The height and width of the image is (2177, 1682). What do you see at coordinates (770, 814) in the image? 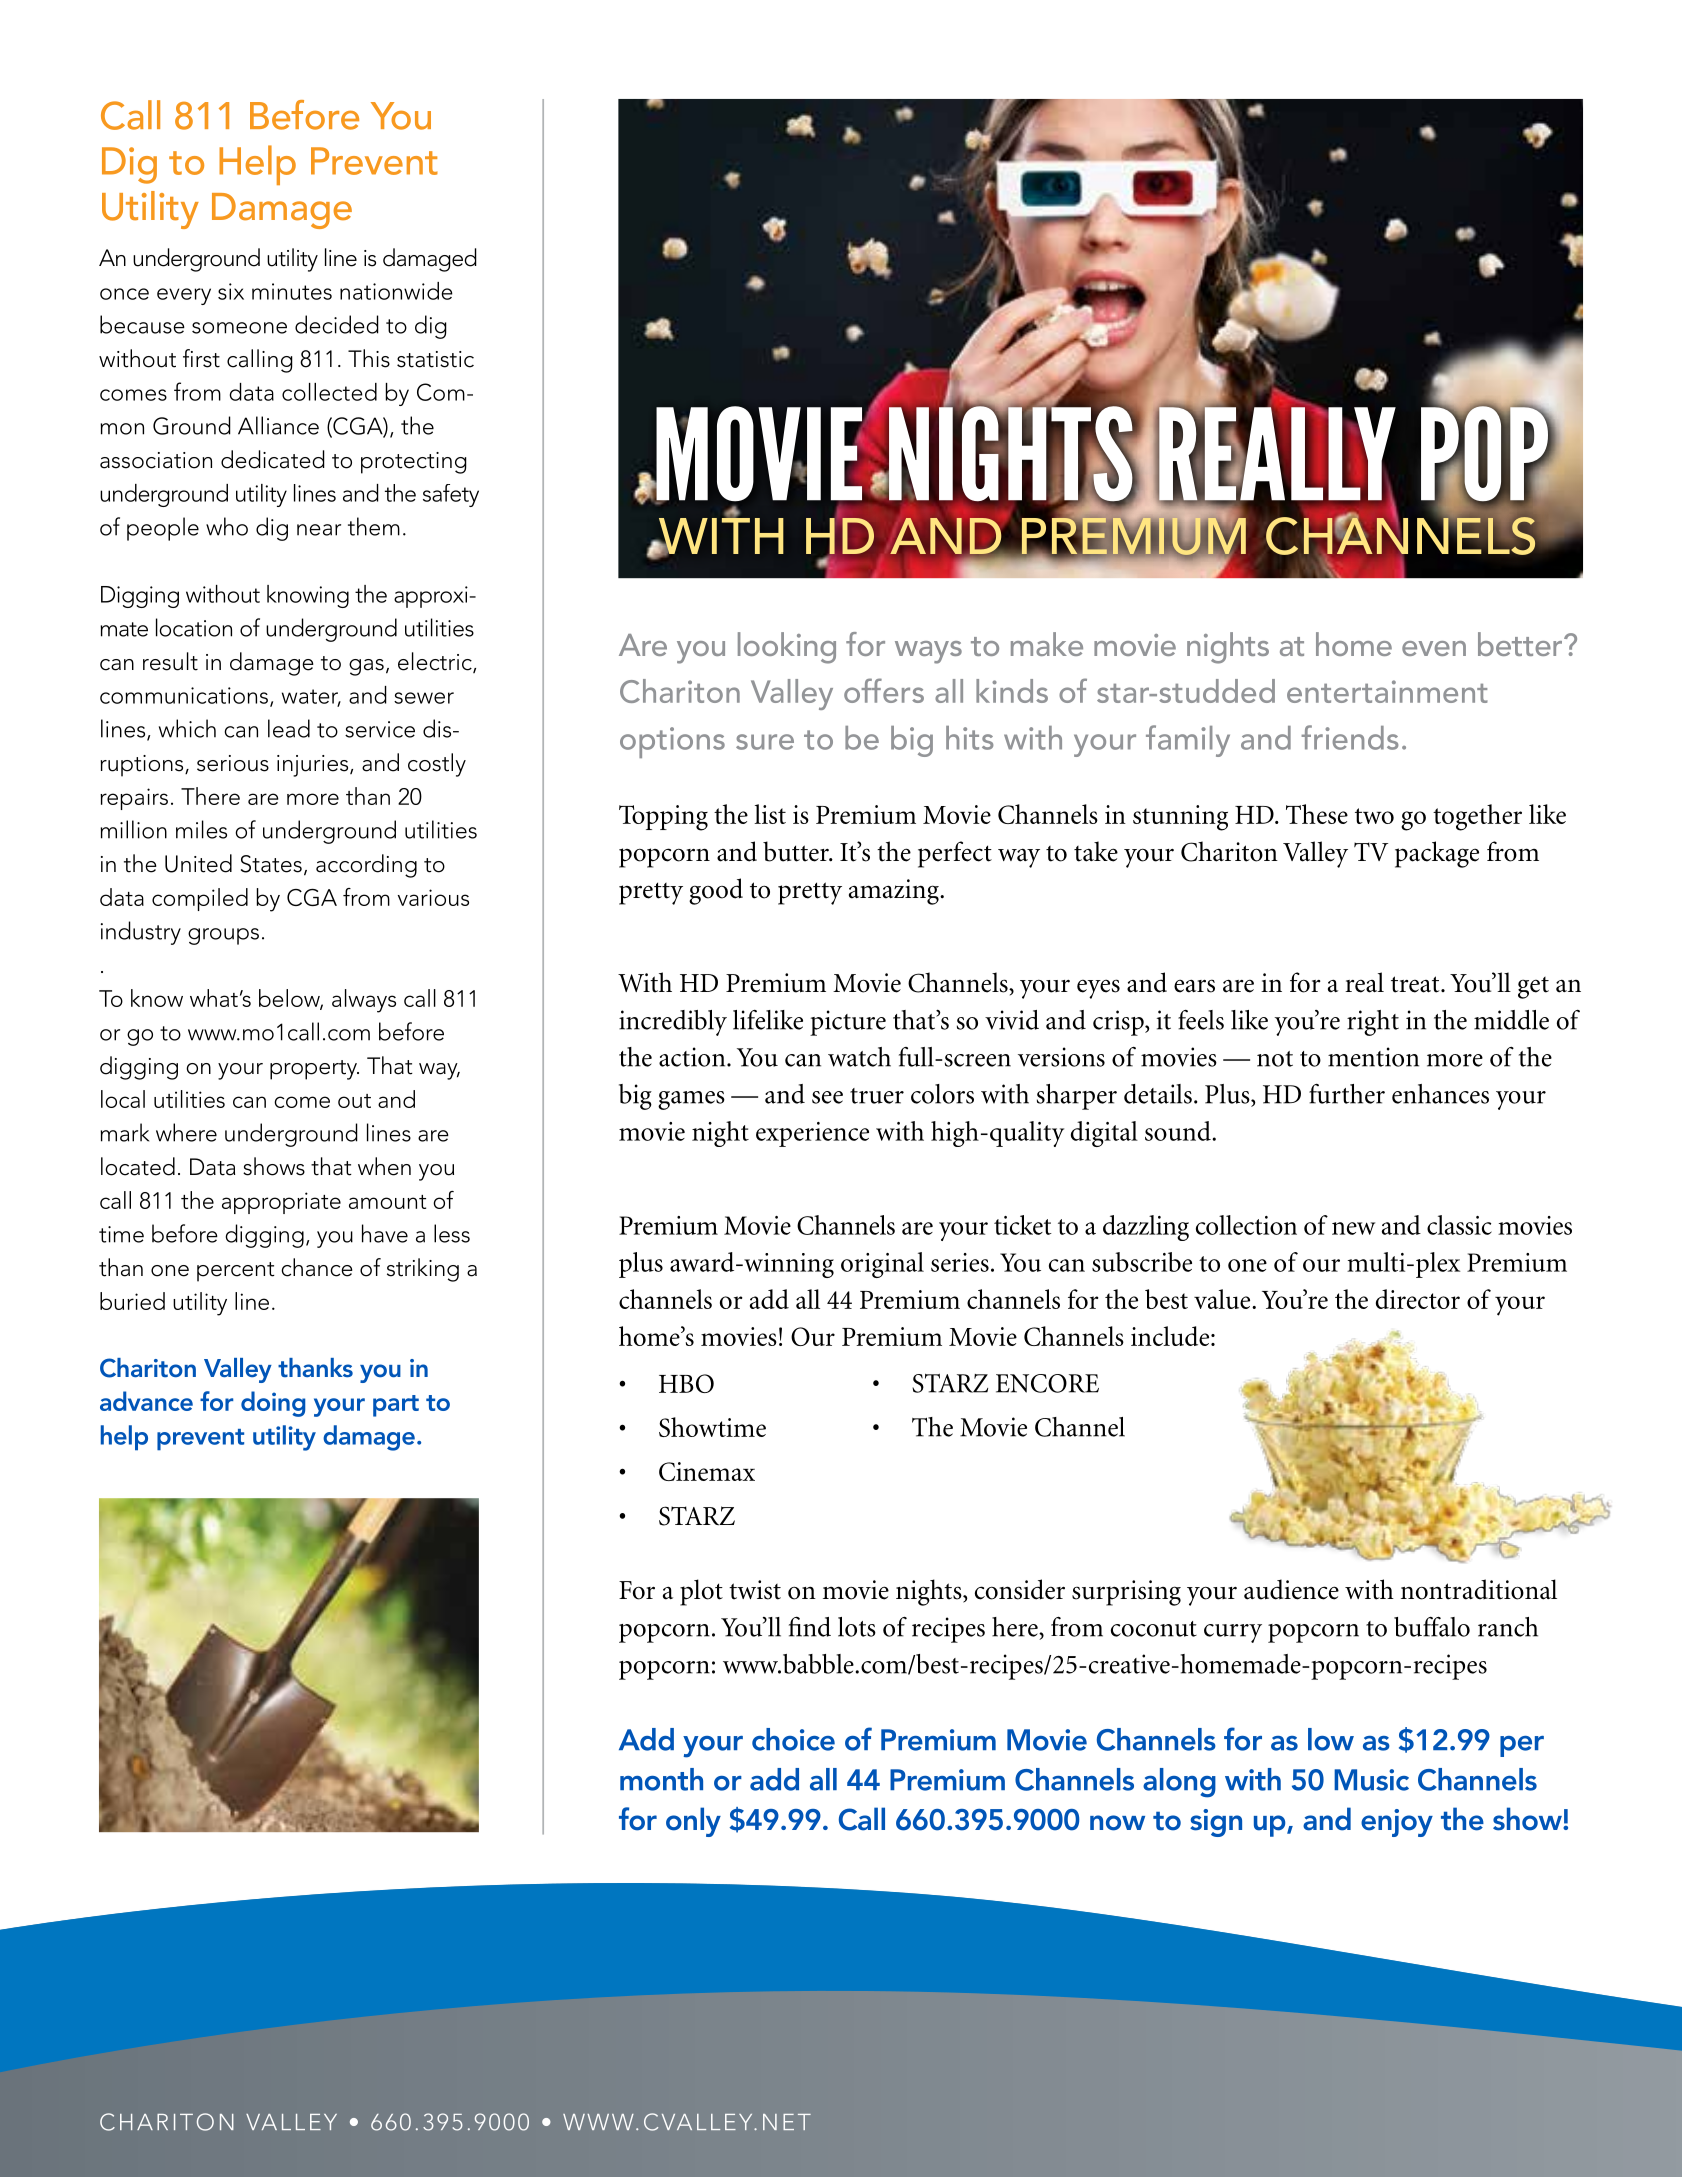
I see `list` at bounding box center [770, 814].
